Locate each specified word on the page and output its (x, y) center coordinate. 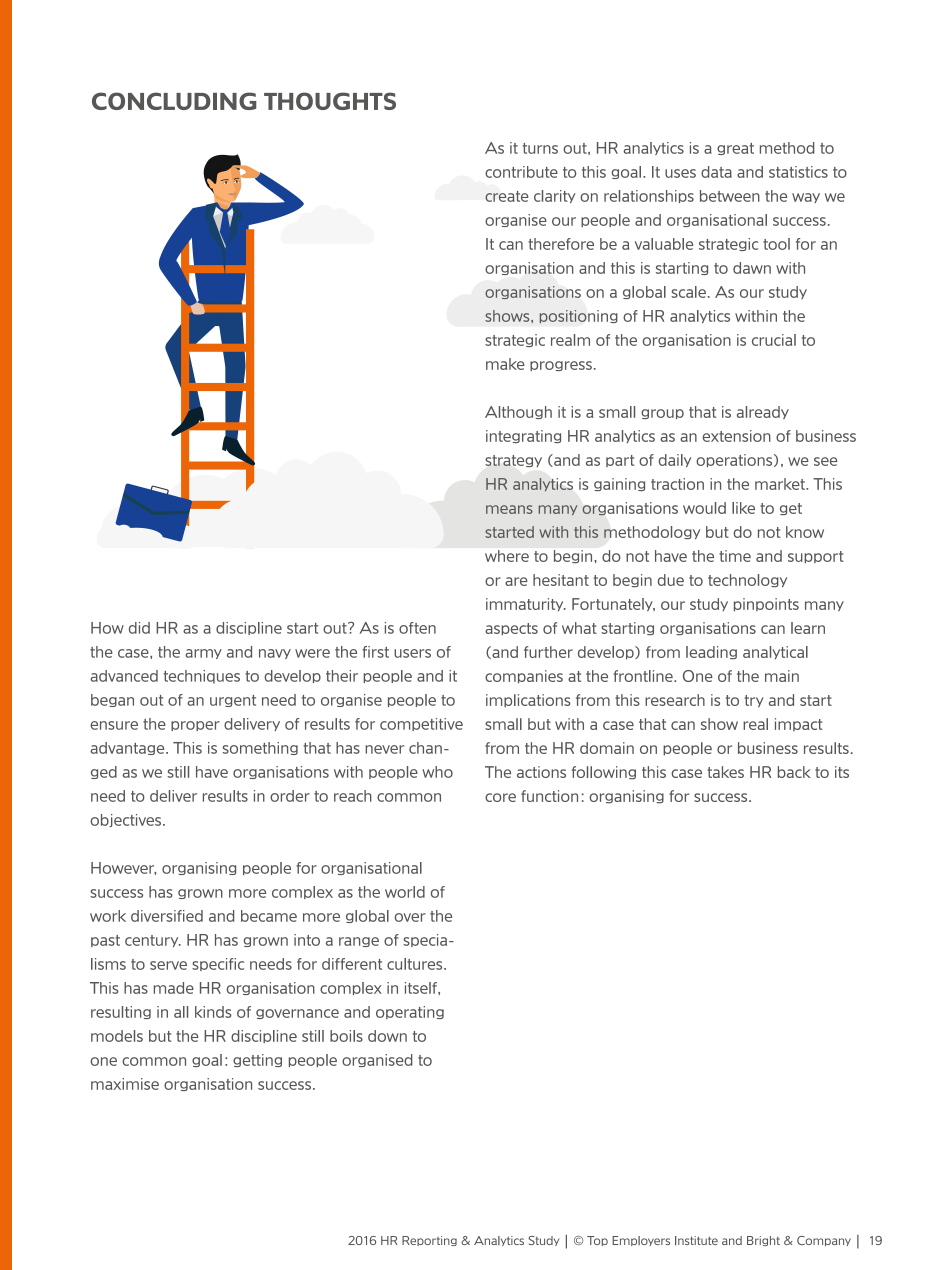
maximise (125, 1084)
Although (518, 412)
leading (711, 653)
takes (725, 772)
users (412, 653)
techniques (201, 677)
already (763, 412)
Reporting (429, 1241)
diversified (167, 916)
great (735, 149)
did (139, 628)
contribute (521, 172)
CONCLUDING (174, 101)
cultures (416, 964)
